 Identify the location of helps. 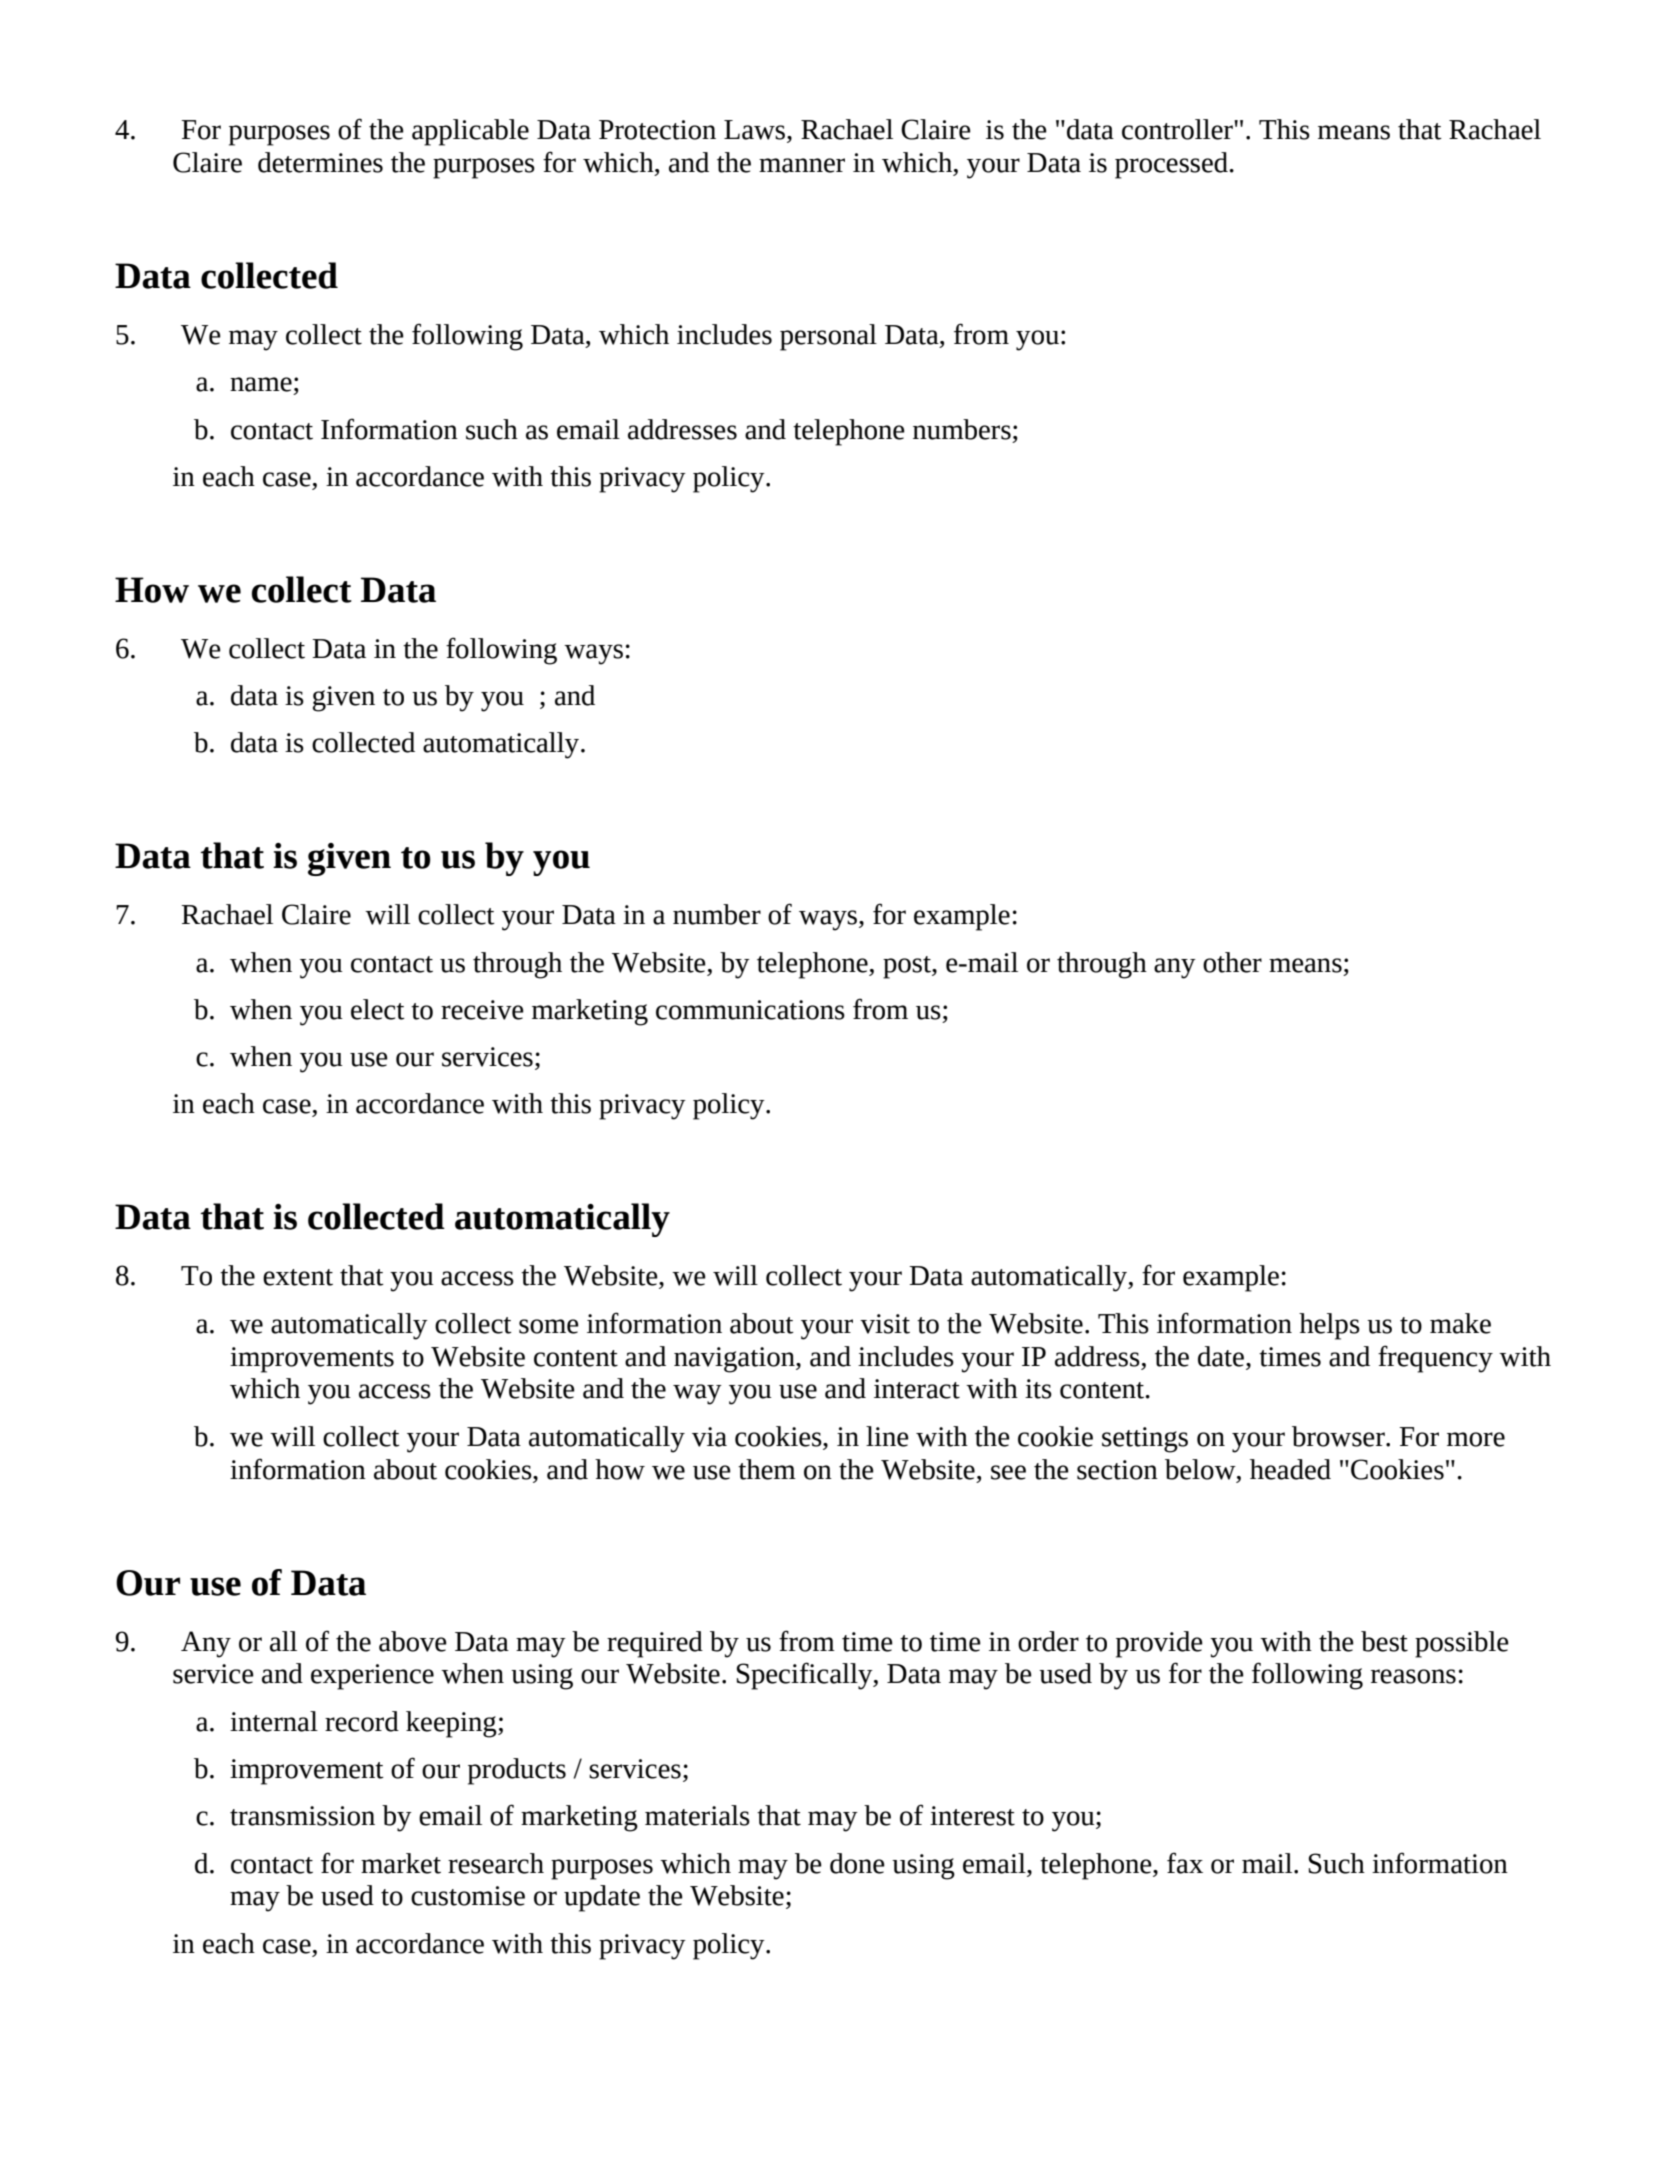
(1329, 1326).
